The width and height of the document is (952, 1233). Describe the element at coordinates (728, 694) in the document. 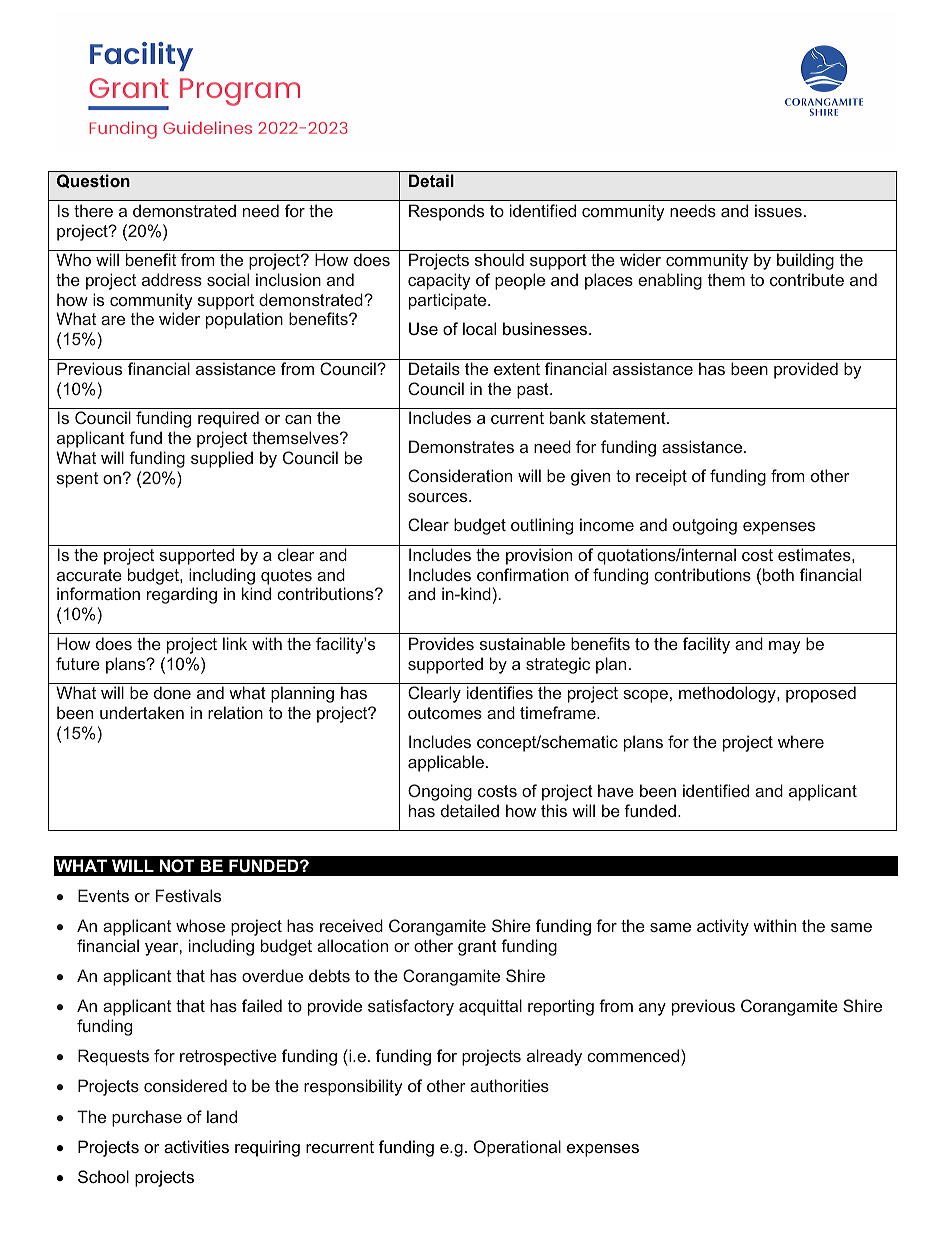

I see `methodology` at that location.
